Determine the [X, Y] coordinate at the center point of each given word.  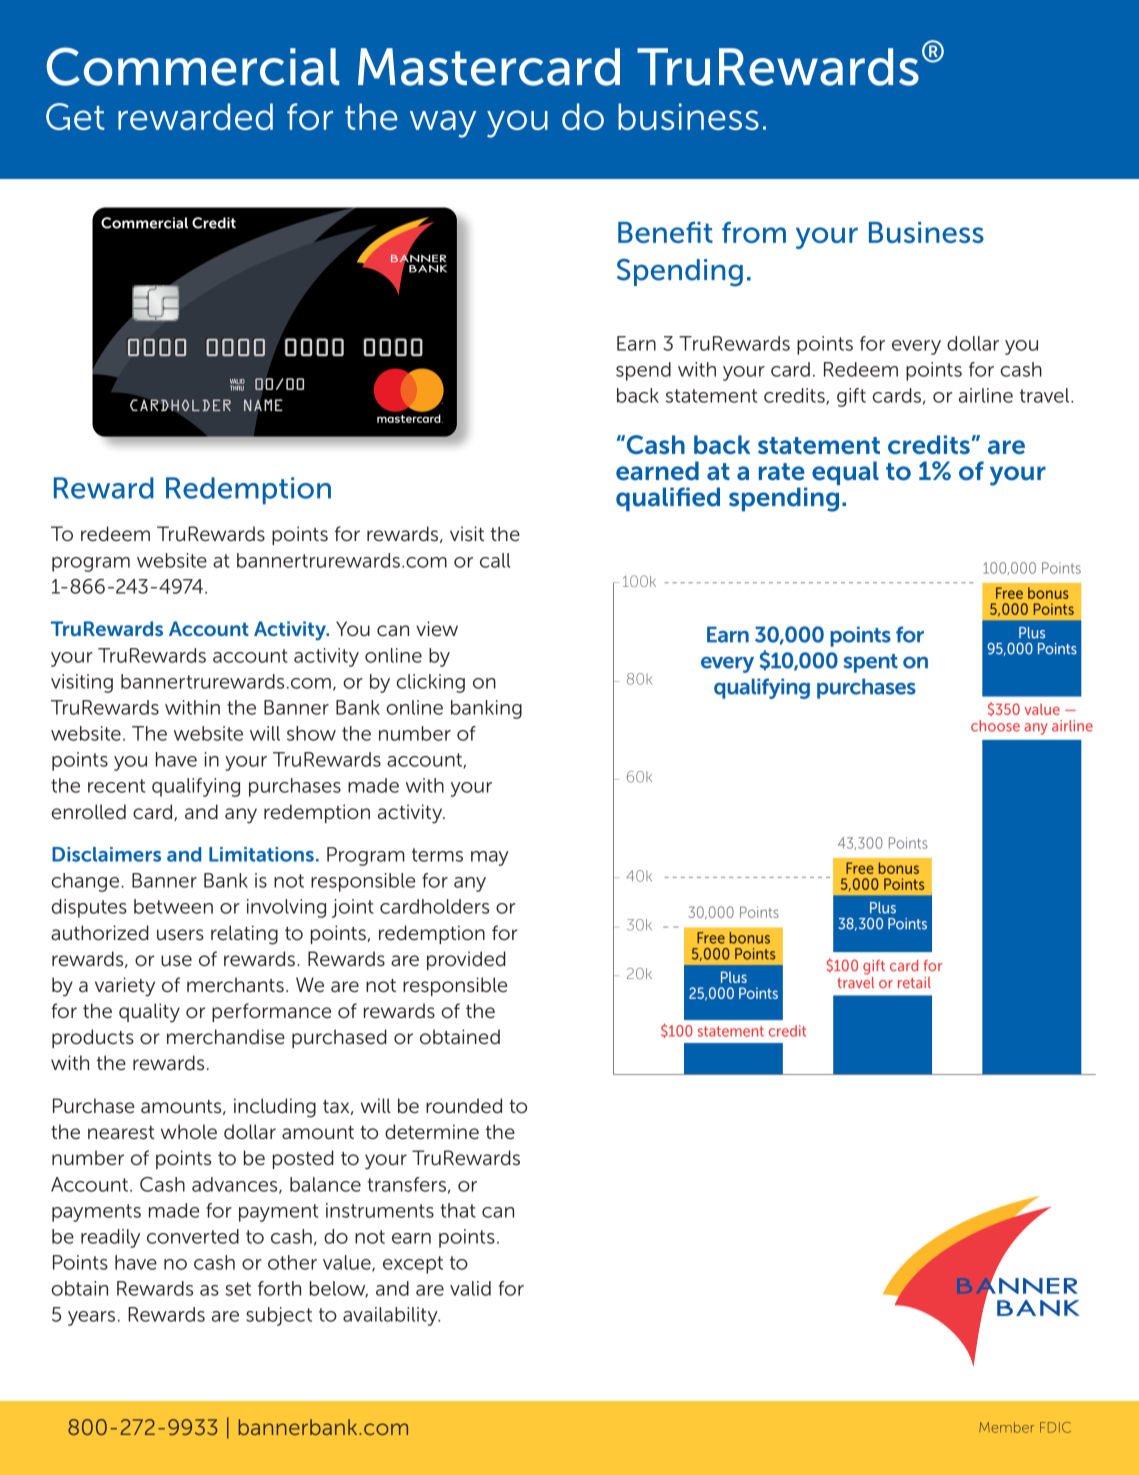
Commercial [192, 66]
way [443, 124]
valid [470, 1288]
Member [1006, 1427]
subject [279, 1316]
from [754, 232]
